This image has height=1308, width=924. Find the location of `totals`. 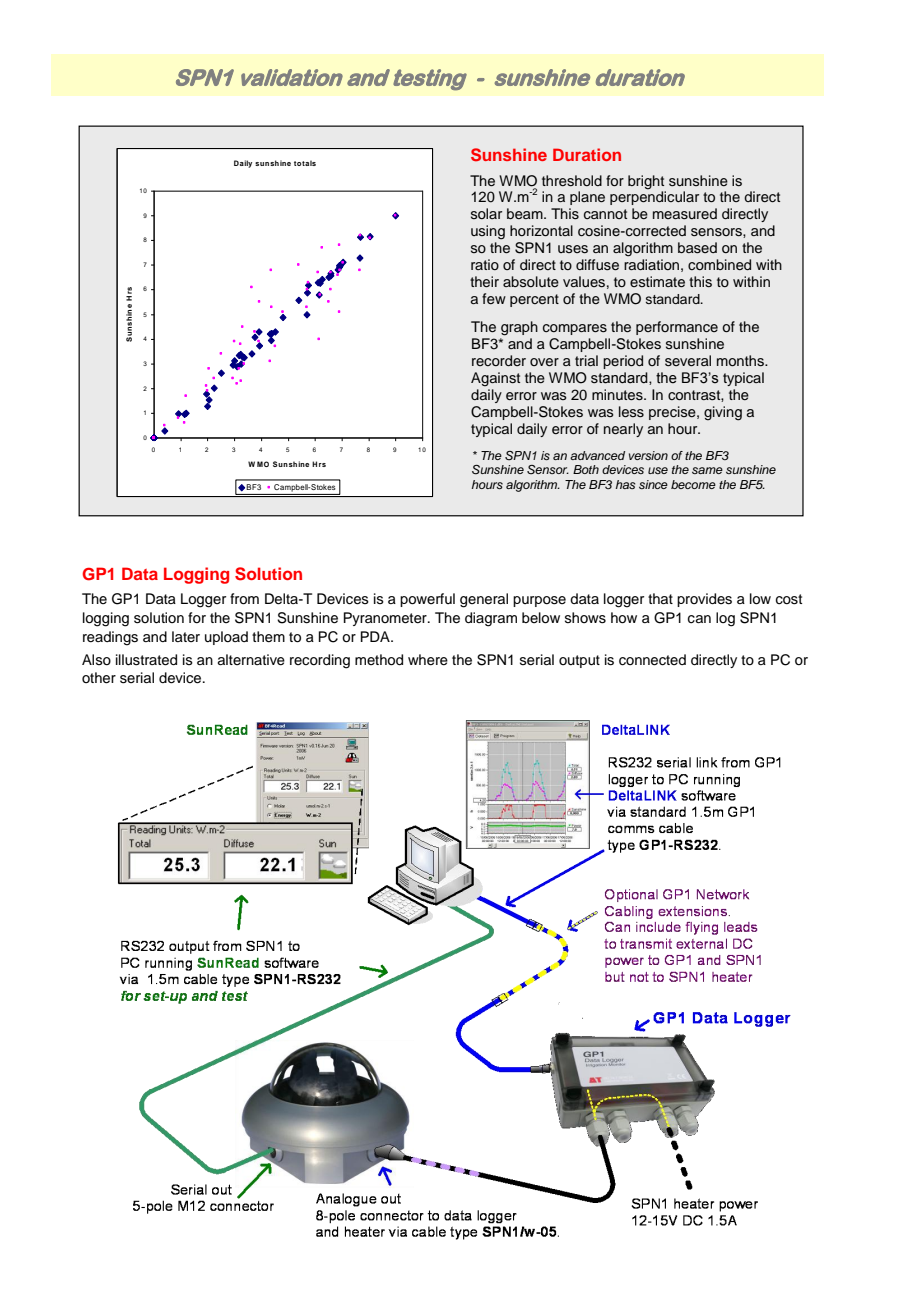

totals is located at coordinates (305, 163).
